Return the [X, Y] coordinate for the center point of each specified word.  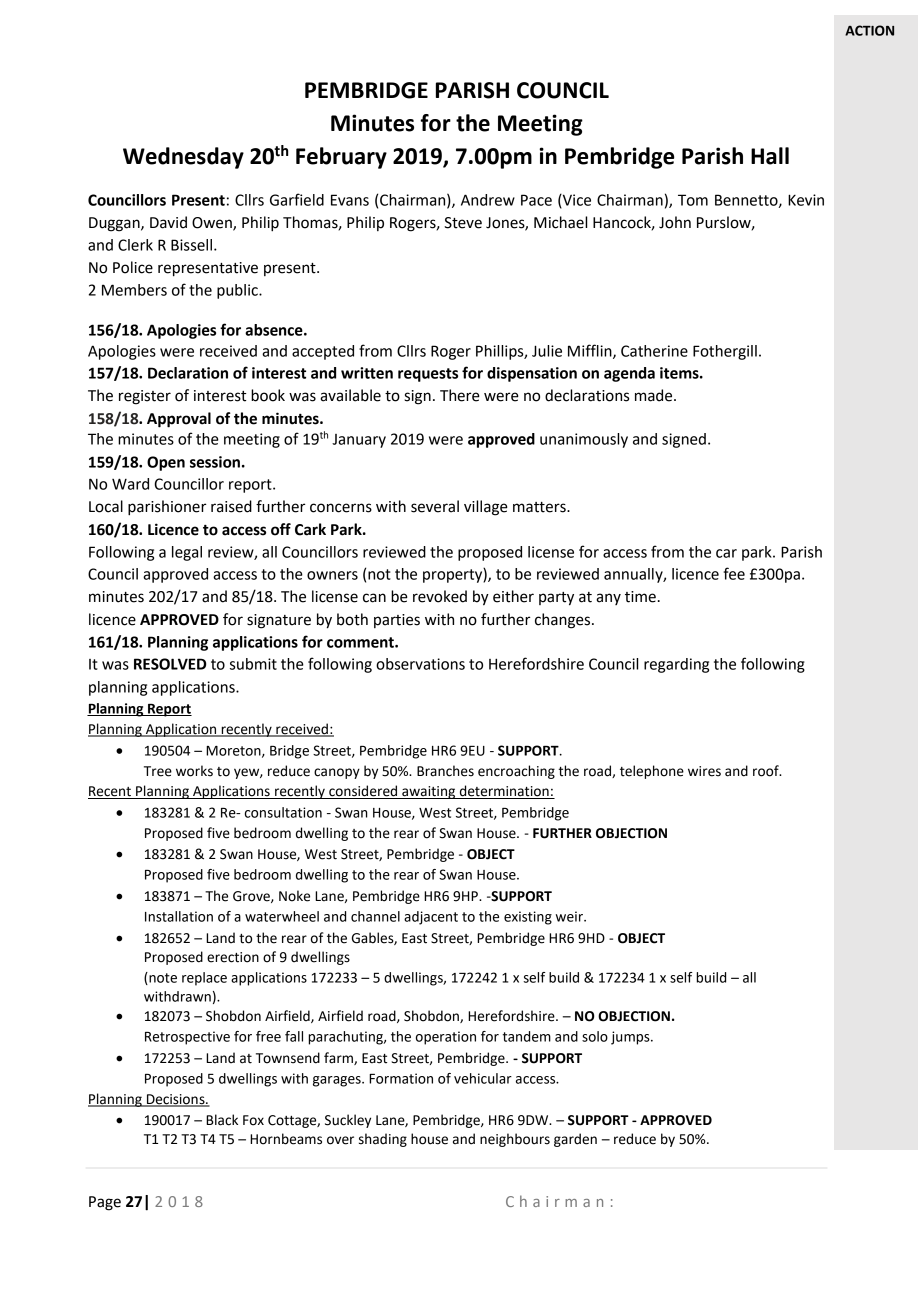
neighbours [515, 1140]
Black [222, 1120]
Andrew [488, 200]
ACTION [869, 30]
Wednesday [183, 158]
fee [734, 573]
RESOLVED [170, 664]
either [513, 596]
